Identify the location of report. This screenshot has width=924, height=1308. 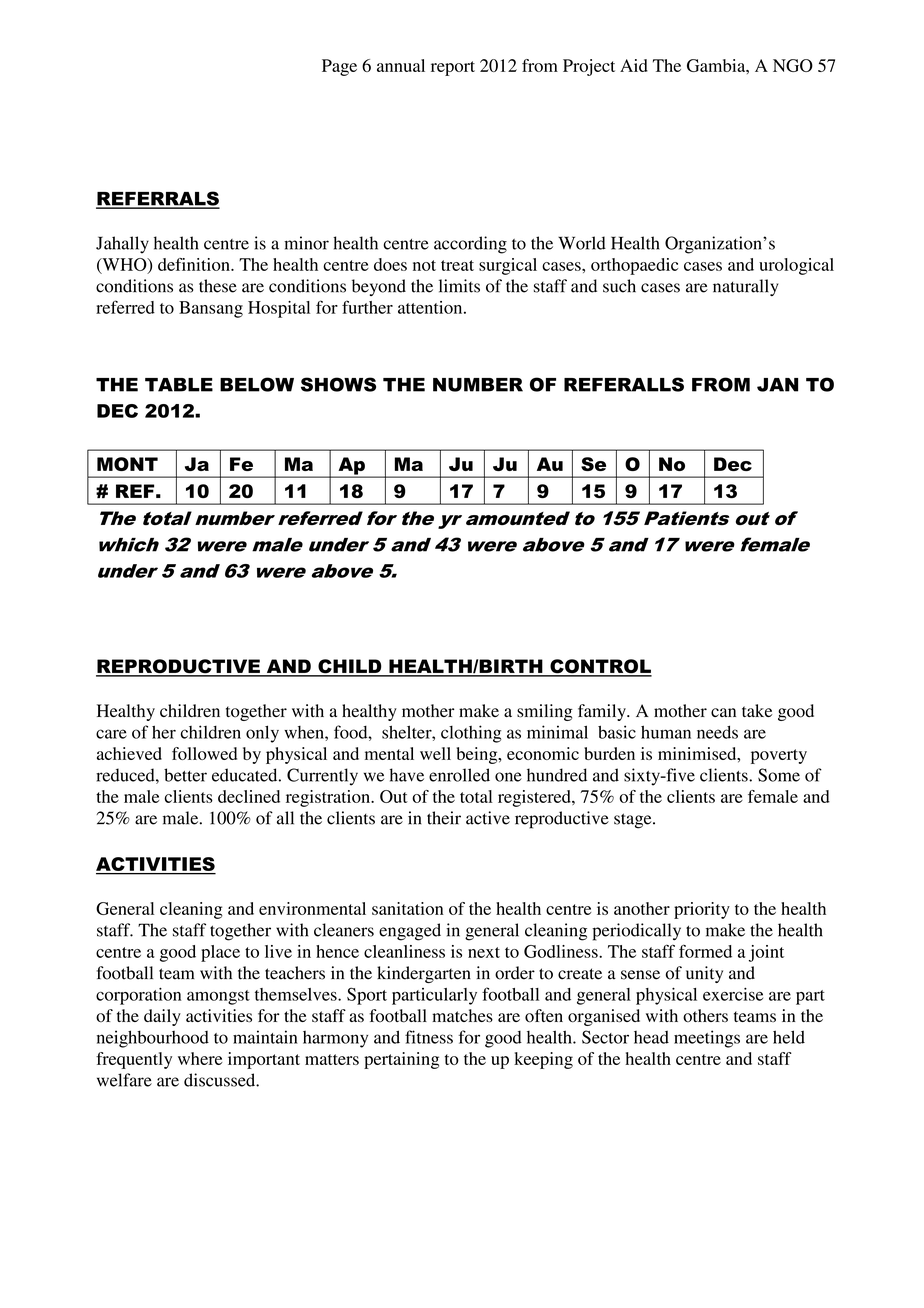
(453, 68).
